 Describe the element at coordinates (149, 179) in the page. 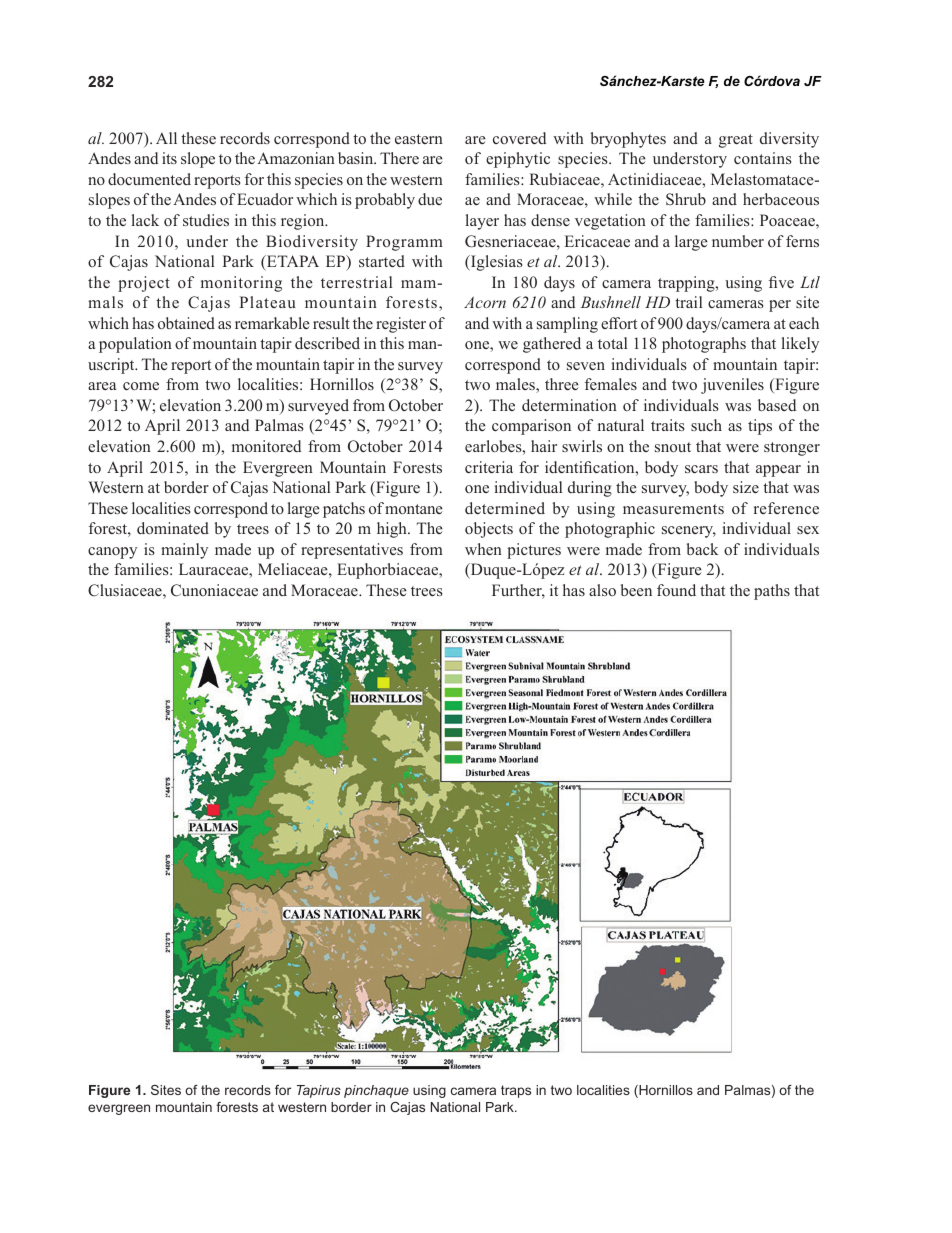

I see `documented` at that location.
